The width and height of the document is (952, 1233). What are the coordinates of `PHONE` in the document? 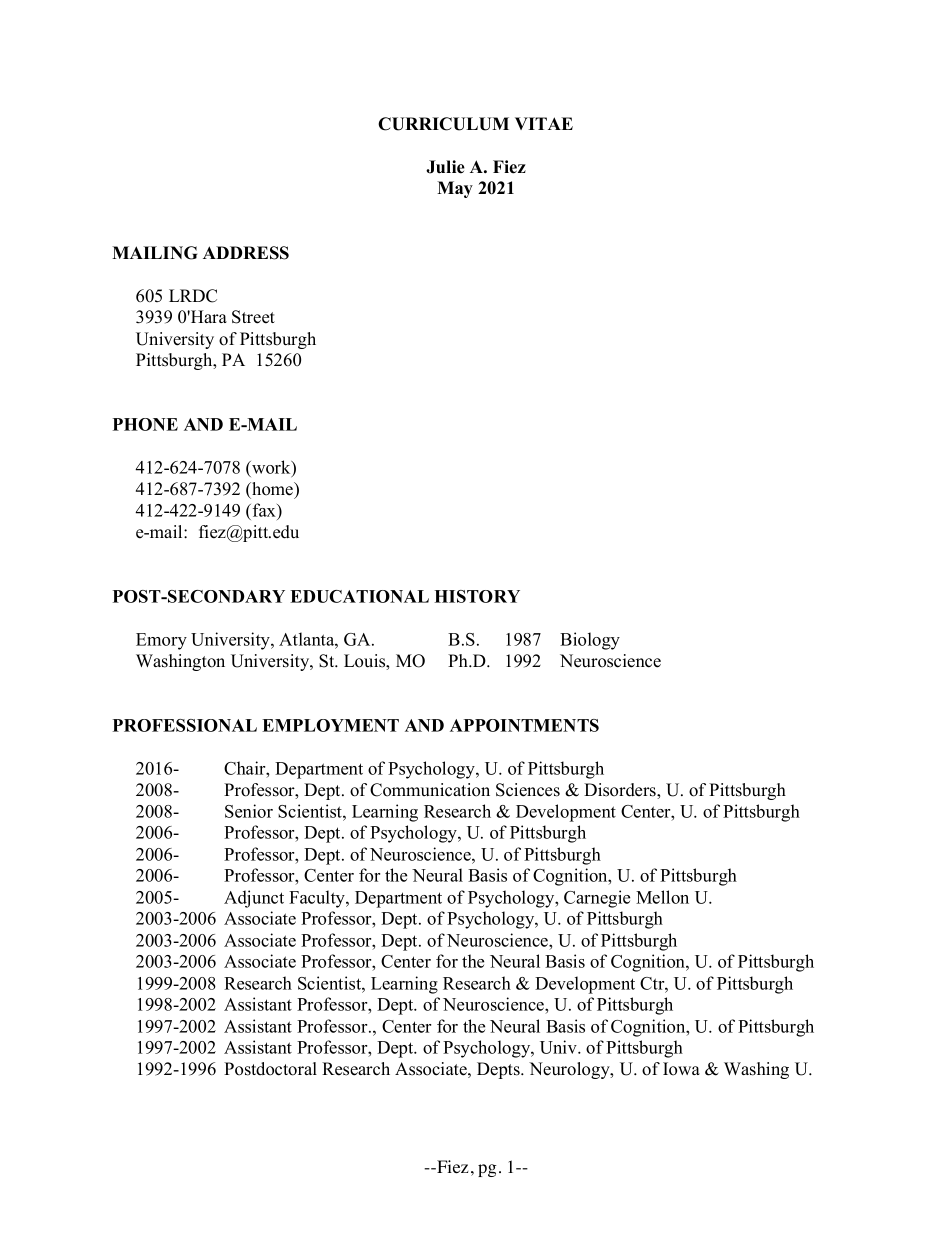 It's located at (145, 424).
